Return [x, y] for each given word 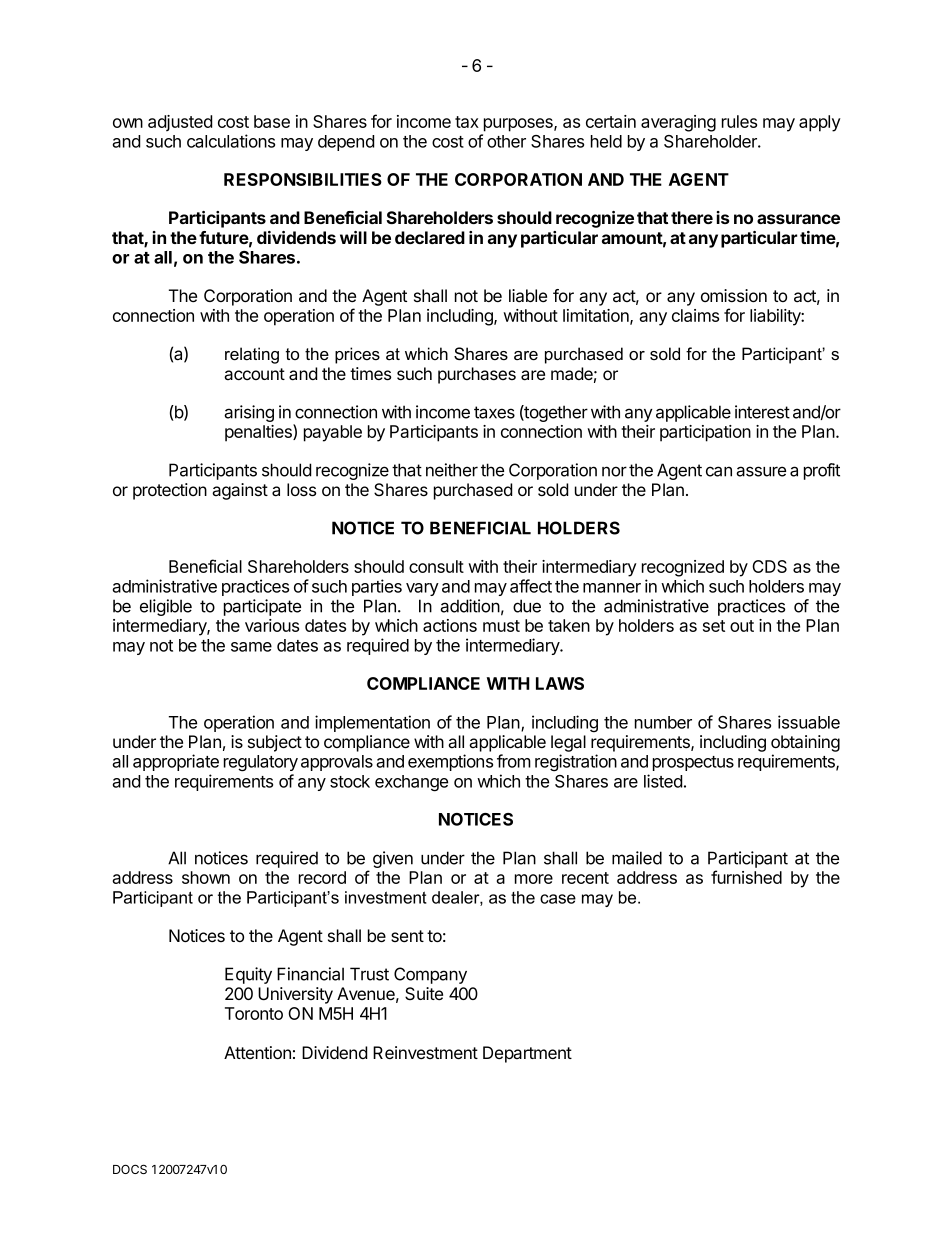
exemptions [450, 762]
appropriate [176, 762]
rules [739, 121]
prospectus [693, 763]
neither [452, 470]
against [240, 491]
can [719, 471]
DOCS [130, 1169]
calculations [231, 141]
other [506, 141]
